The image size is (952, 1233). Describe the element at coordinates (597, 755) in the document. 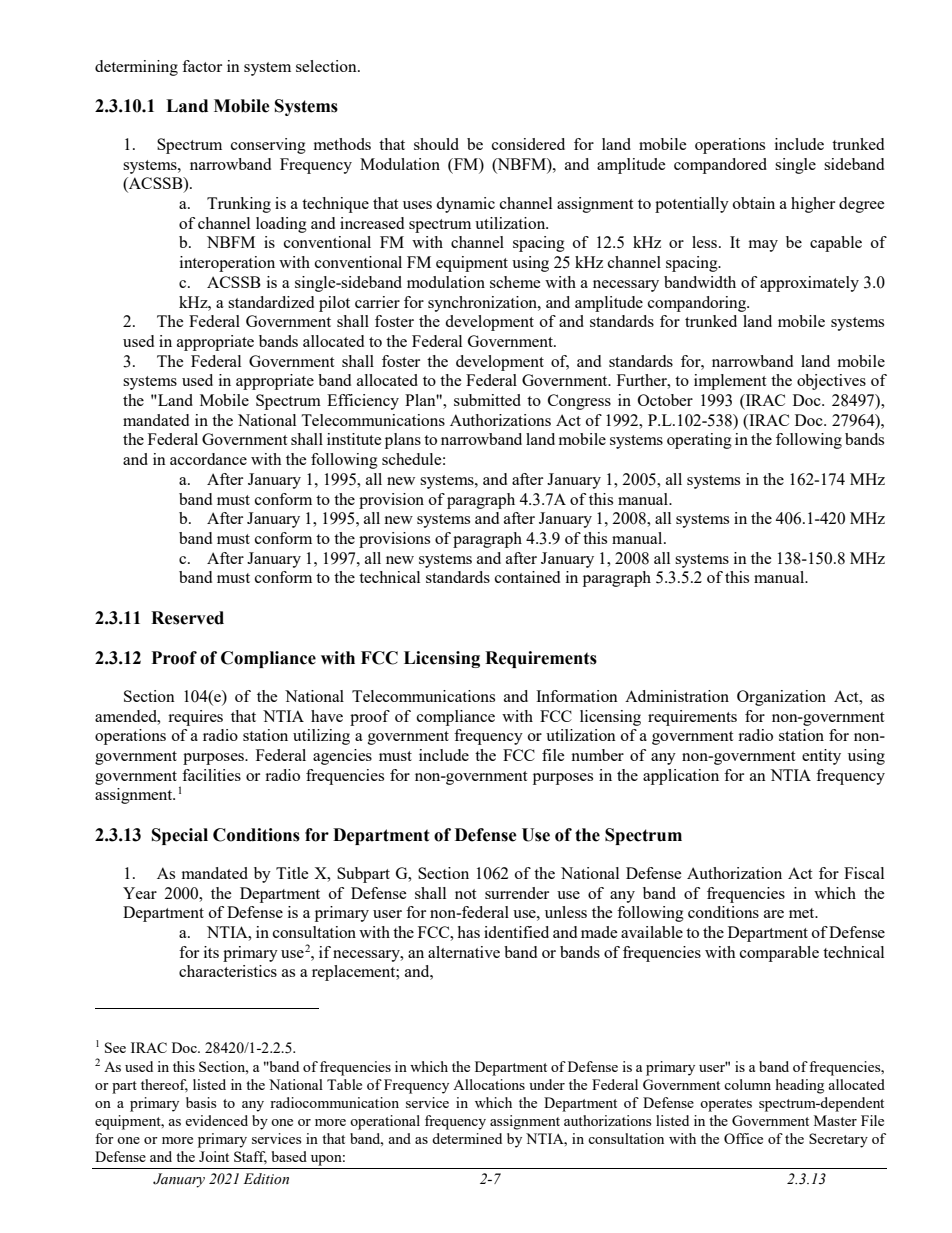

I see `number` at that location.
